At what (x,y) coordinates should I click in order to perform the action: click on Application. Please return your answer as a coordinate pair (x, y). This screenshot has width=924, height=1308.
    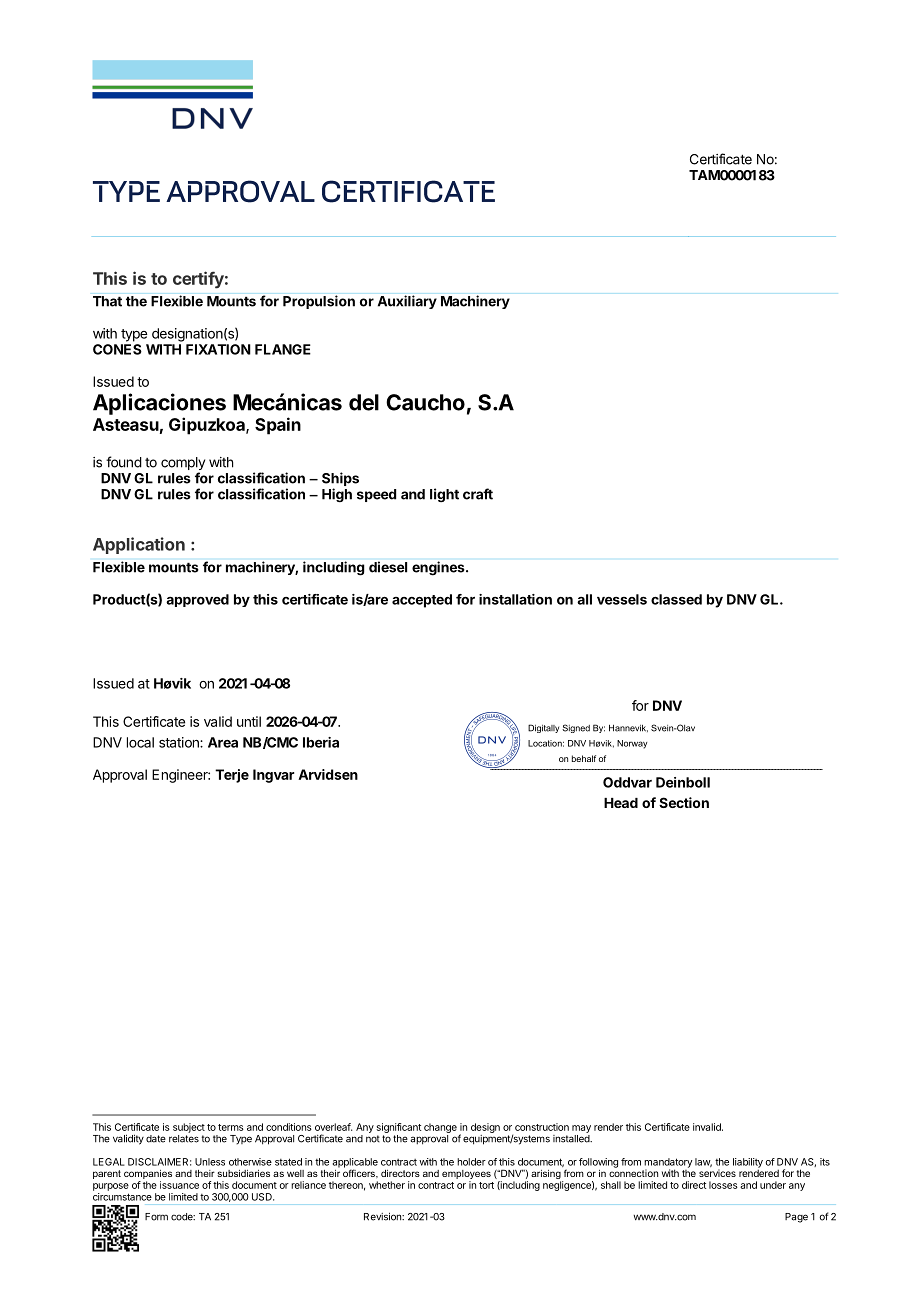
    Looking at the image, I should click on (139, 545).
